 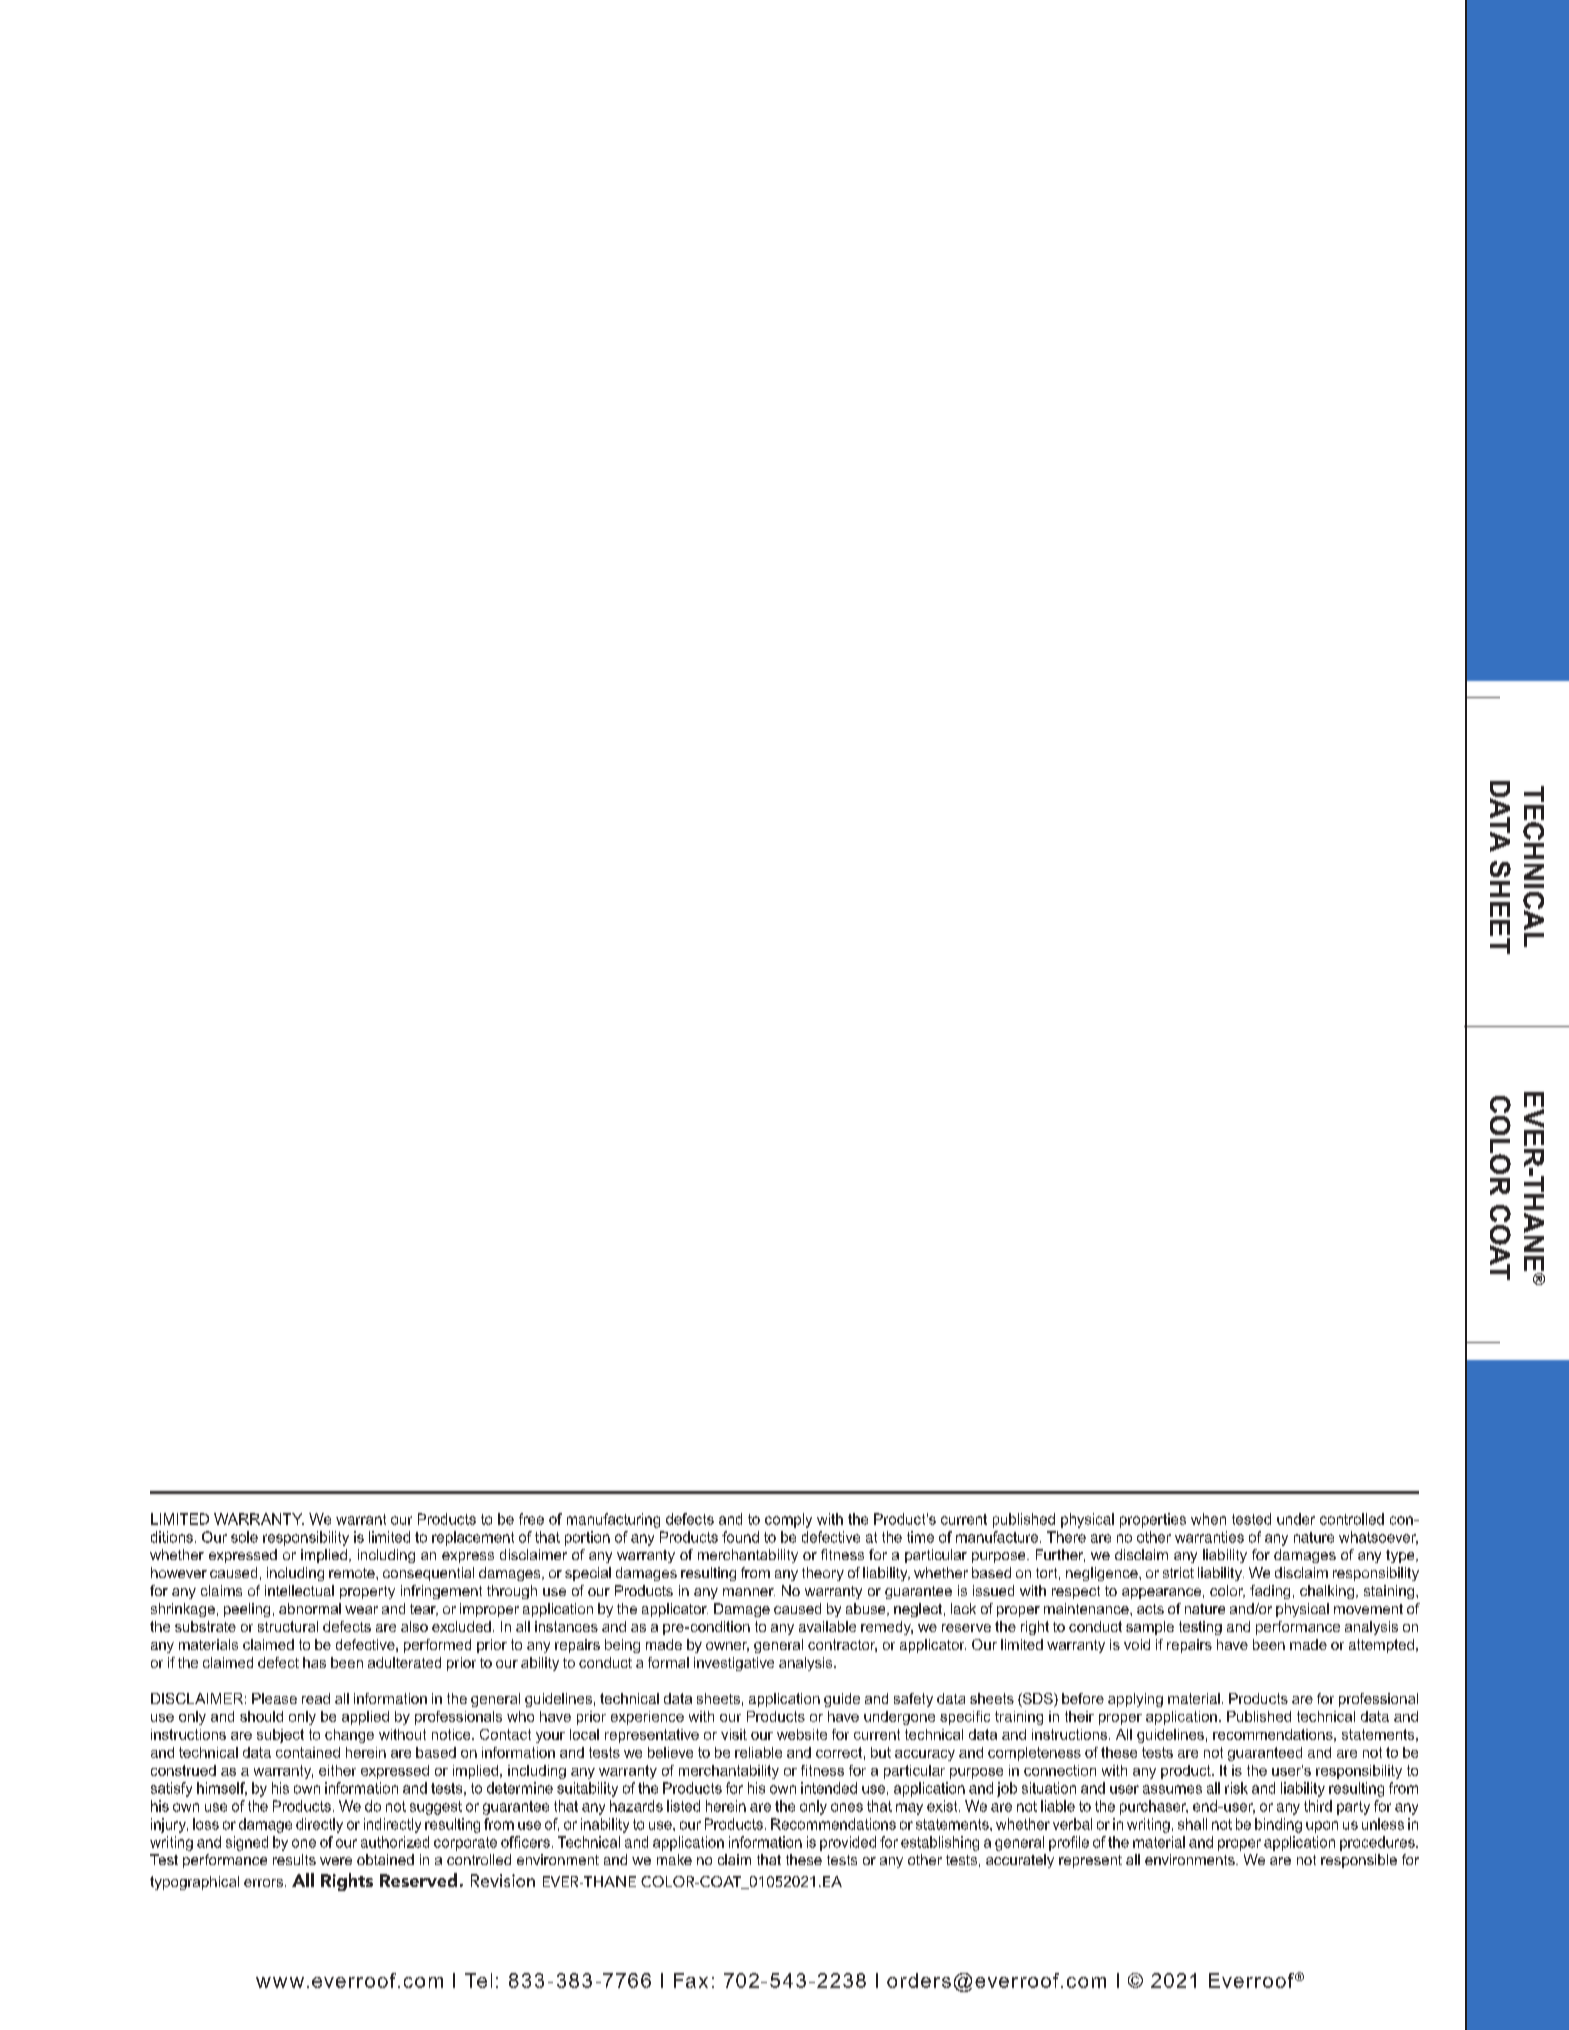 What do you see at coordinates (503, 1880) in the image?
I see `Revision` at bounding box center [503, 1880].
